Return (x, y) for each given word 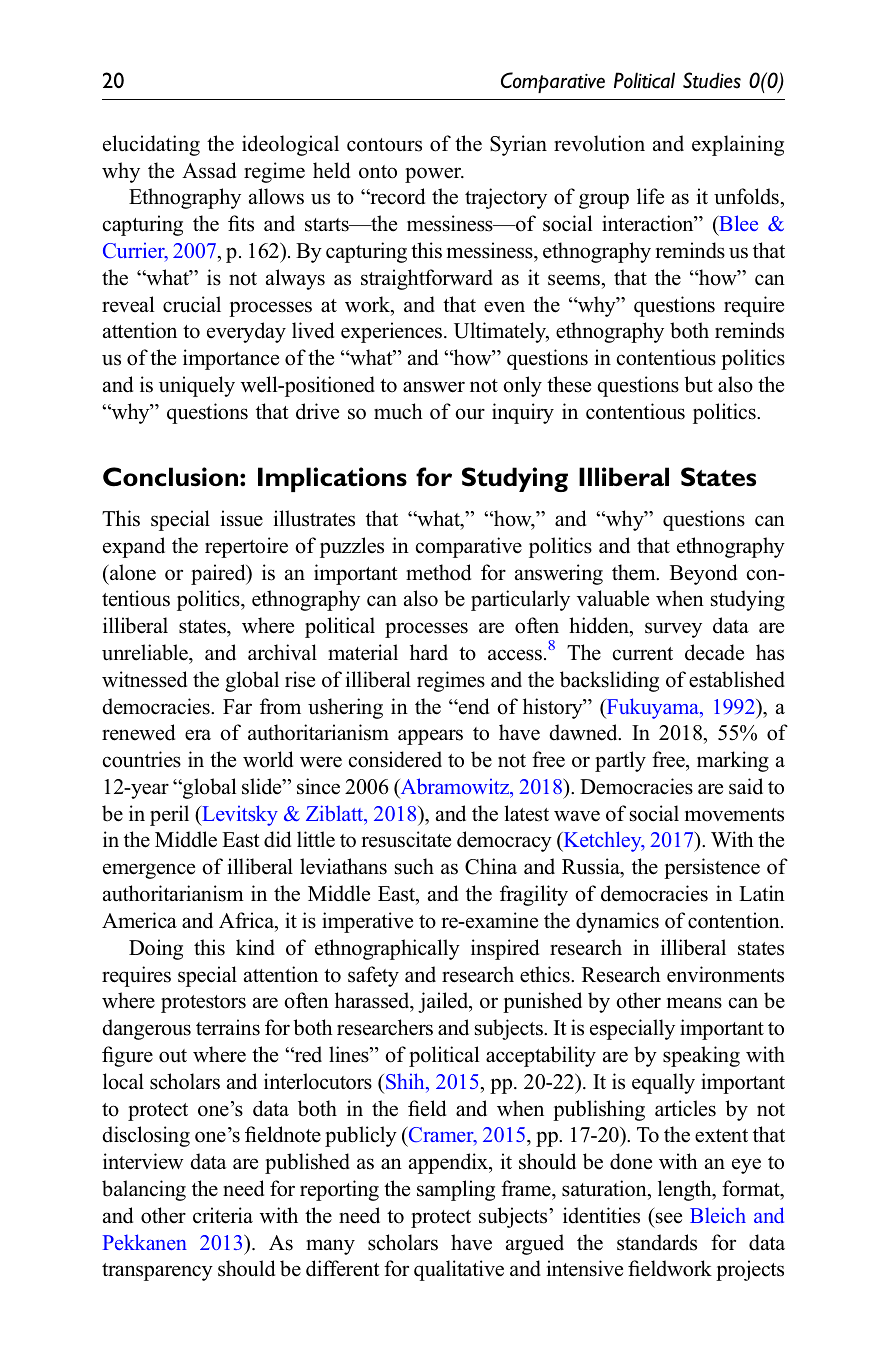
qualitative (459, 1270)
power (434, 175)
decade (714, 652)
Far (237, 706)
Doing (156, 949)
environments (725, 974)
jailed (444, 1002)
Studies (712, 80)
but (698, 384)
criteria (223, 1215)
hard (429, 652)
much (398, 411)
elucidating (151, 145)
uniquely (197, 386)
